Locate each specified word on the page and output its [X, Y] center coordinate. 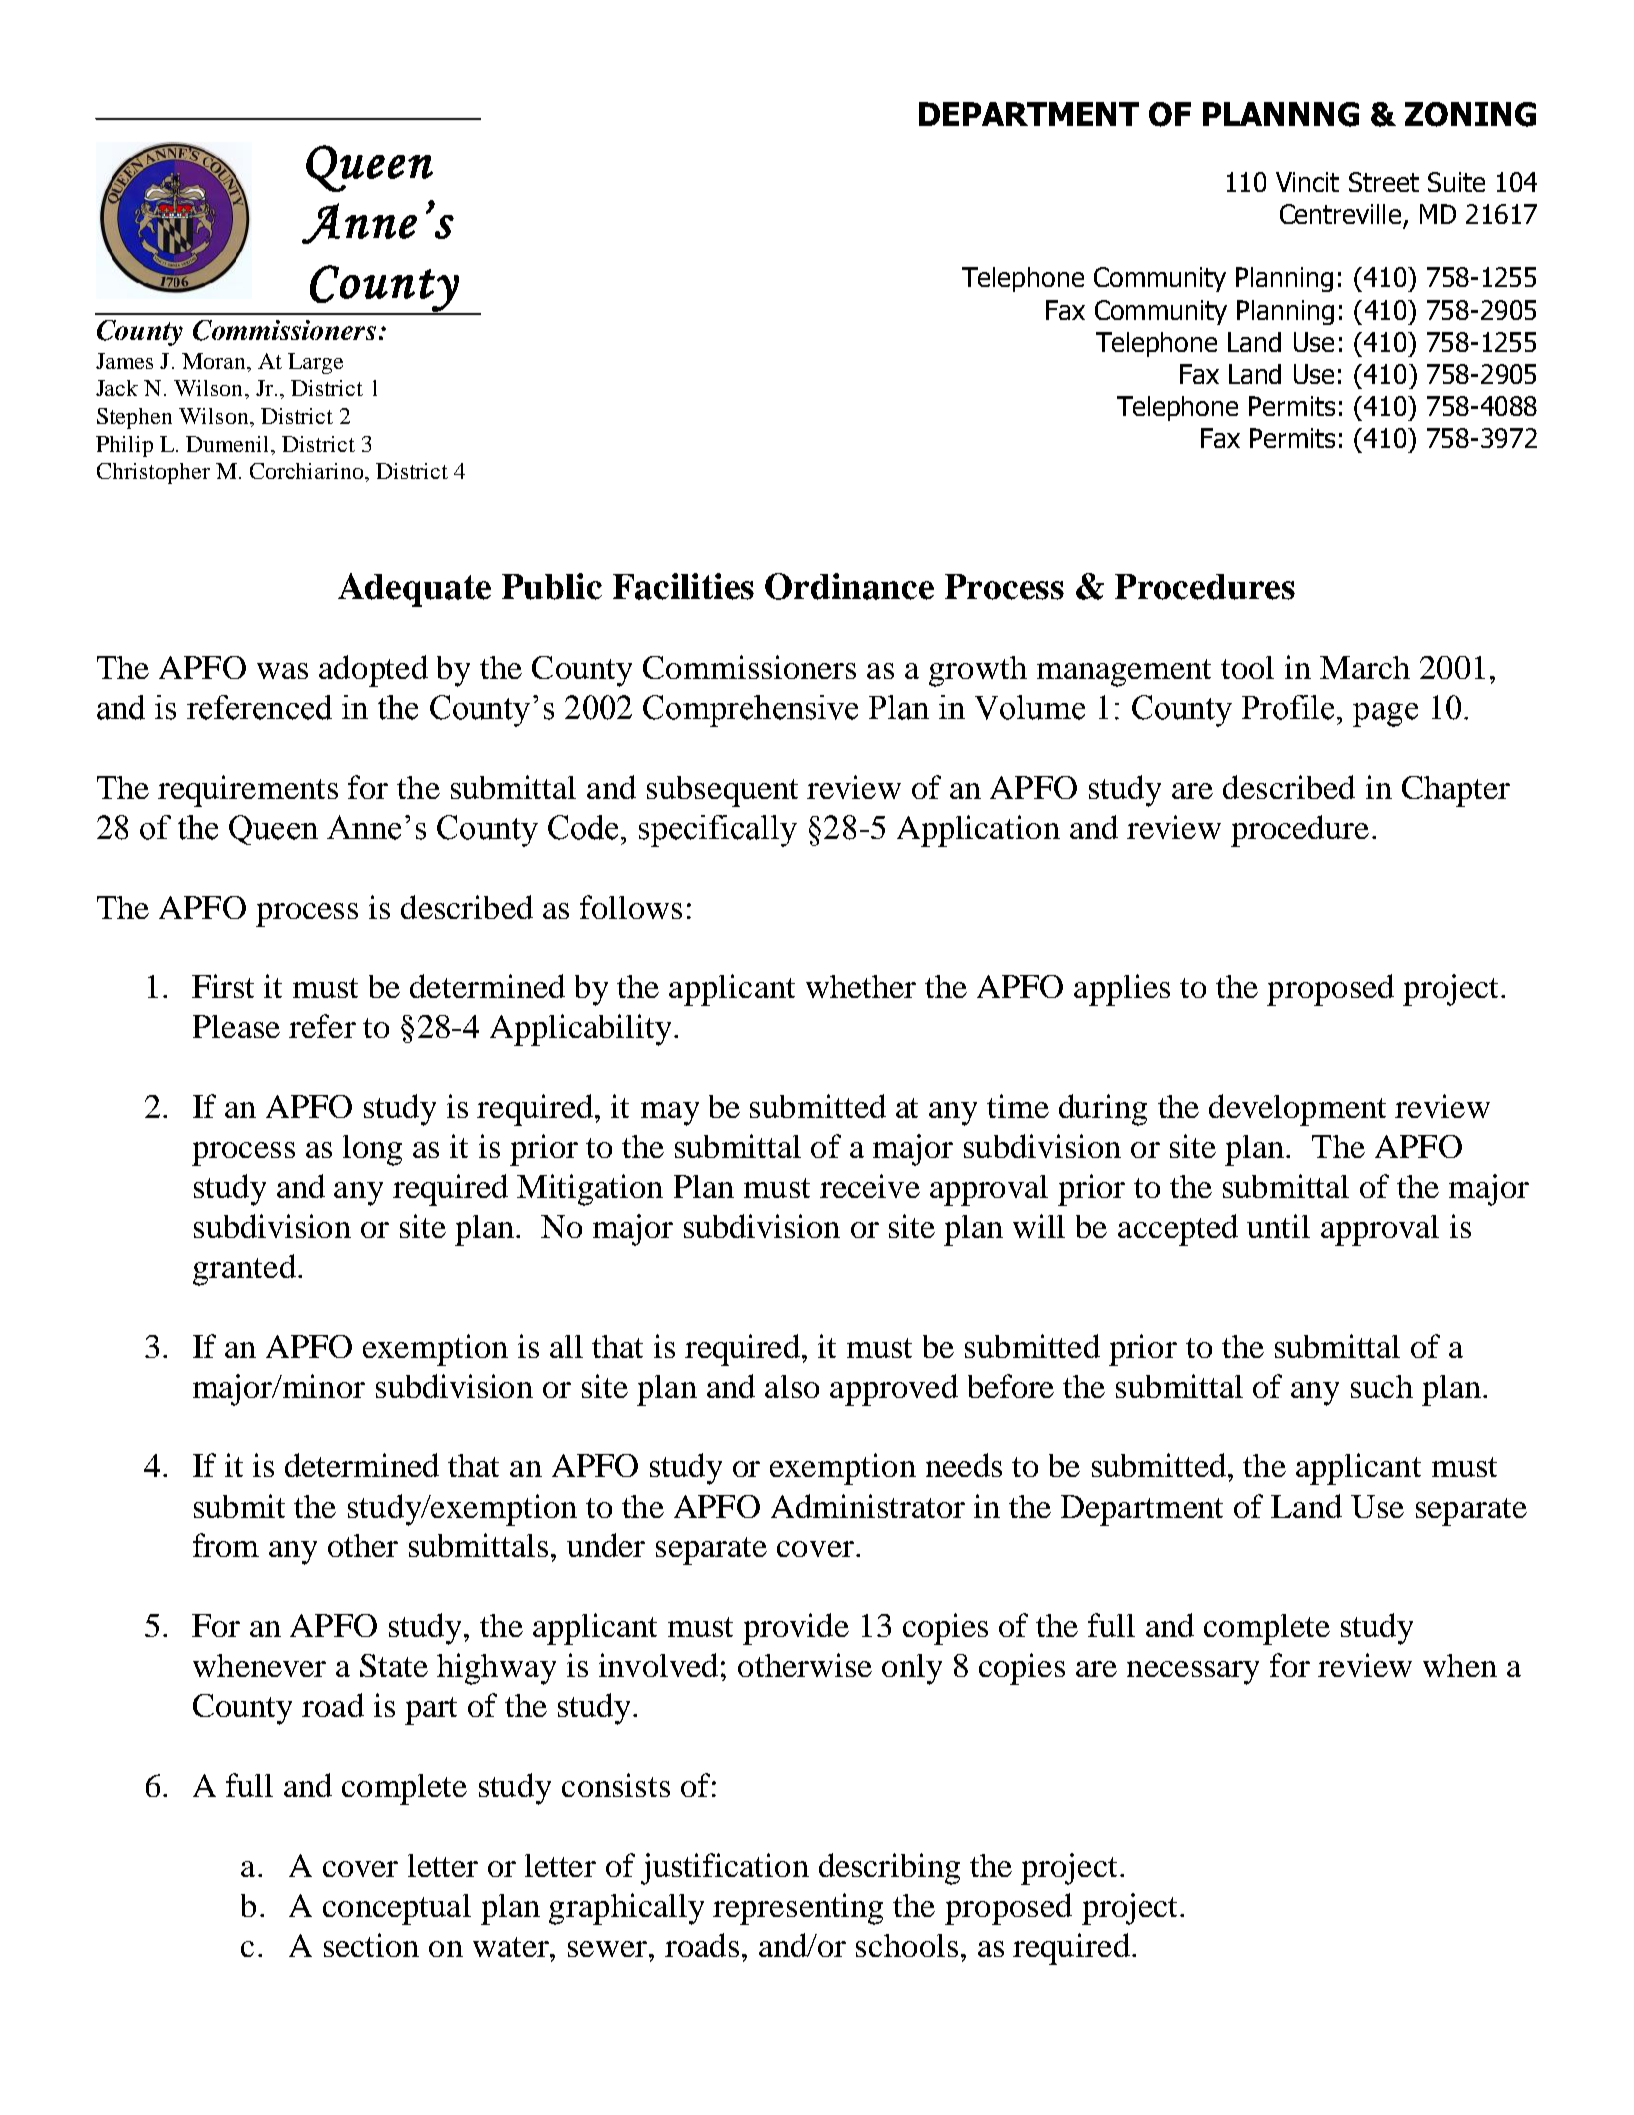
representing [798, 1909]
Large [315, 363]
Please [236, 1026]
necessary [1193, 1673]
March [1365, 667]
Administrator [868, 1506]
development [1297, 1110]
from [226, 1545]
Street [1384, 182]
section [371, 1945]
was [282, 671]
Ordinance [849, 586]
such [1382, 1386]
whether [861, 986]
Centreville [1340, 214]
